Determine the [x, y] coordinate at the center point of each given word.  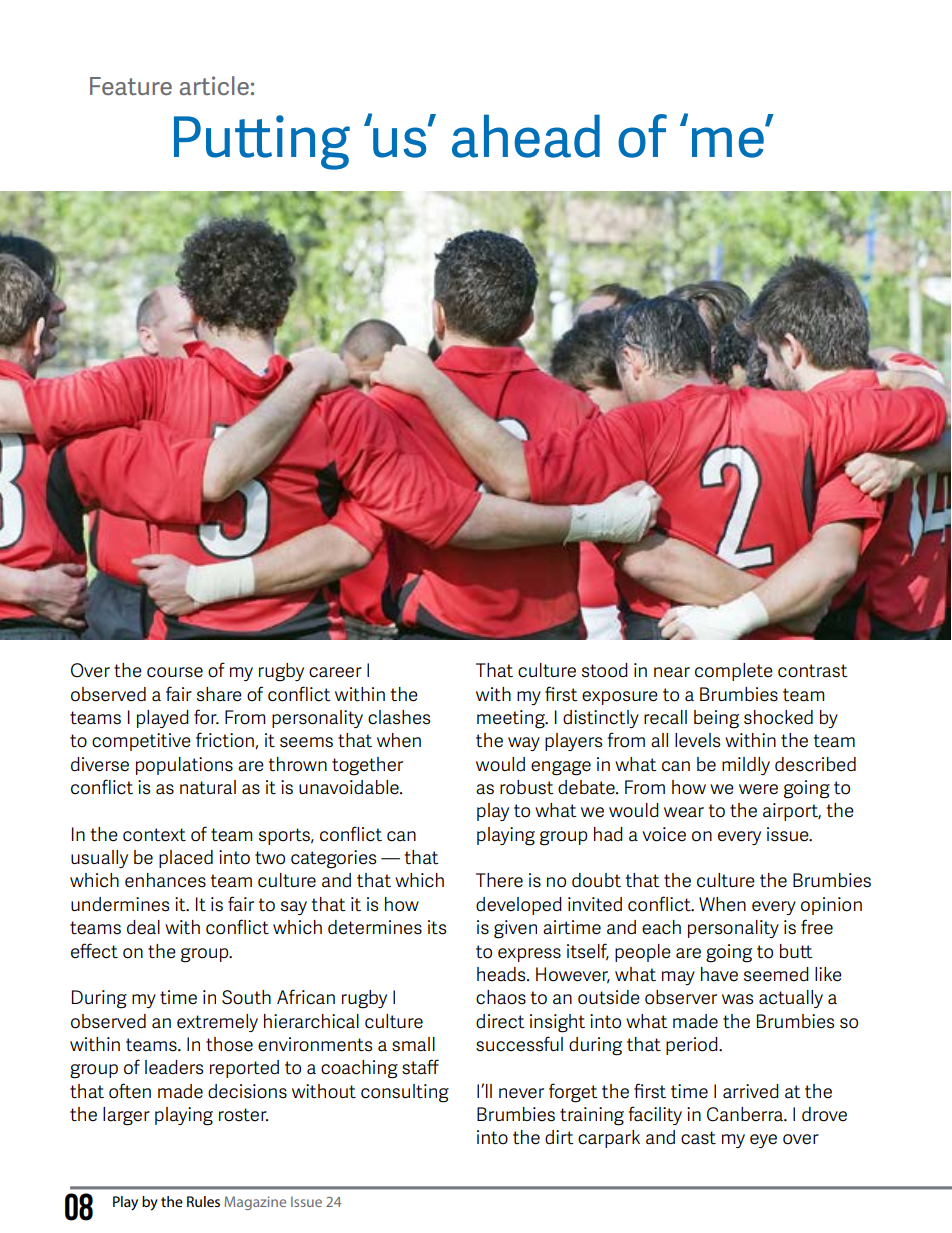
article [214, 85]
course [175, 672]
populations [184, 766]
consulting [405, 1093]
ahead [526, 136]
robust [527, 787]
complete [734, 672]
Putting [262, 142]
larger [126, 1116]
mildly [746, 766]
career [335, 672]
